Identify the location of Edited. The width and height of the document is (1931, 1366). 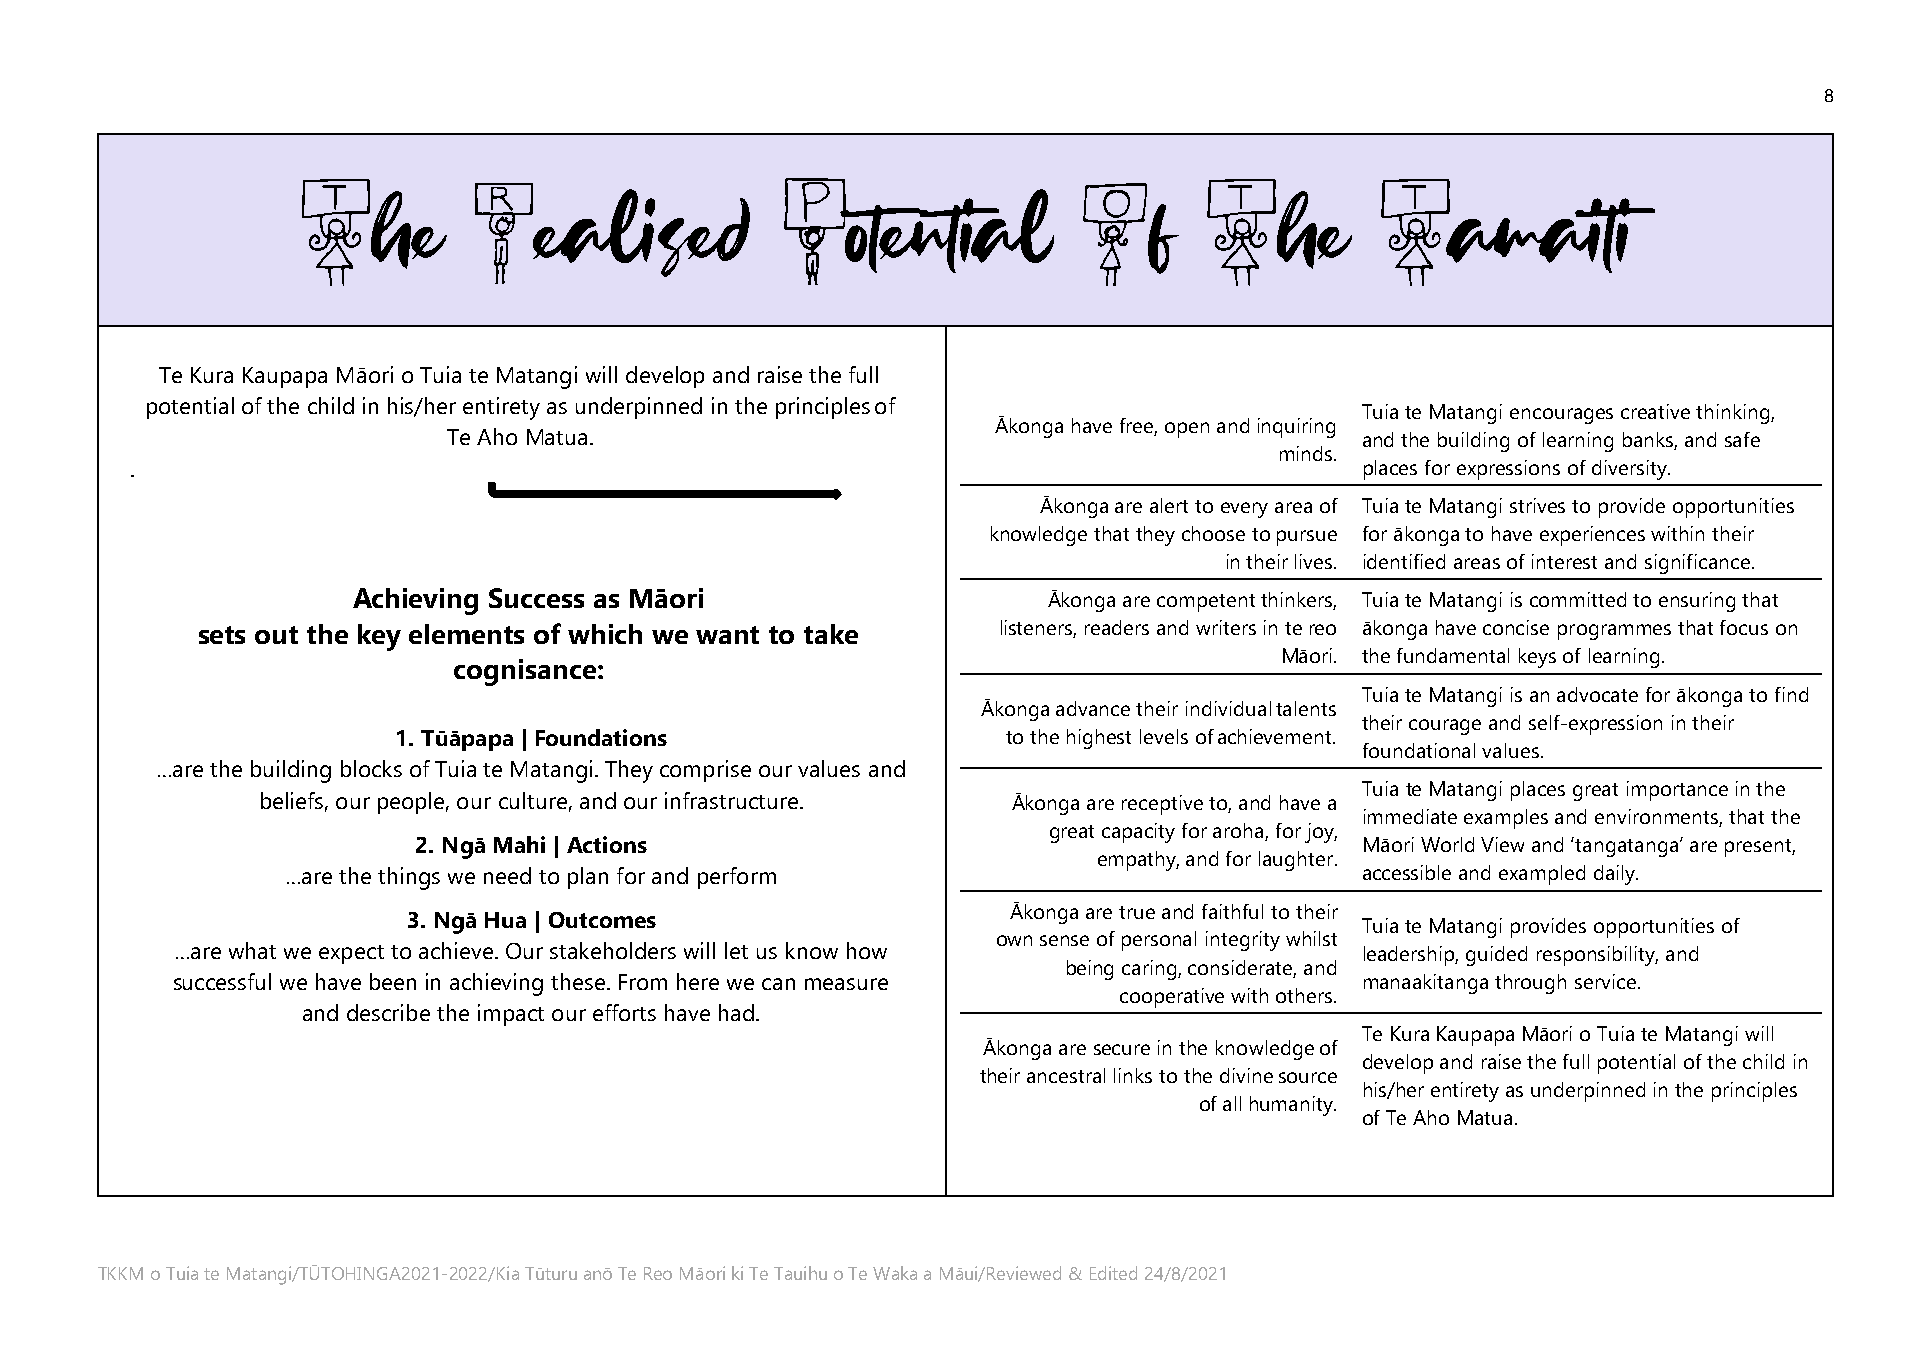
(1113, 1273).
